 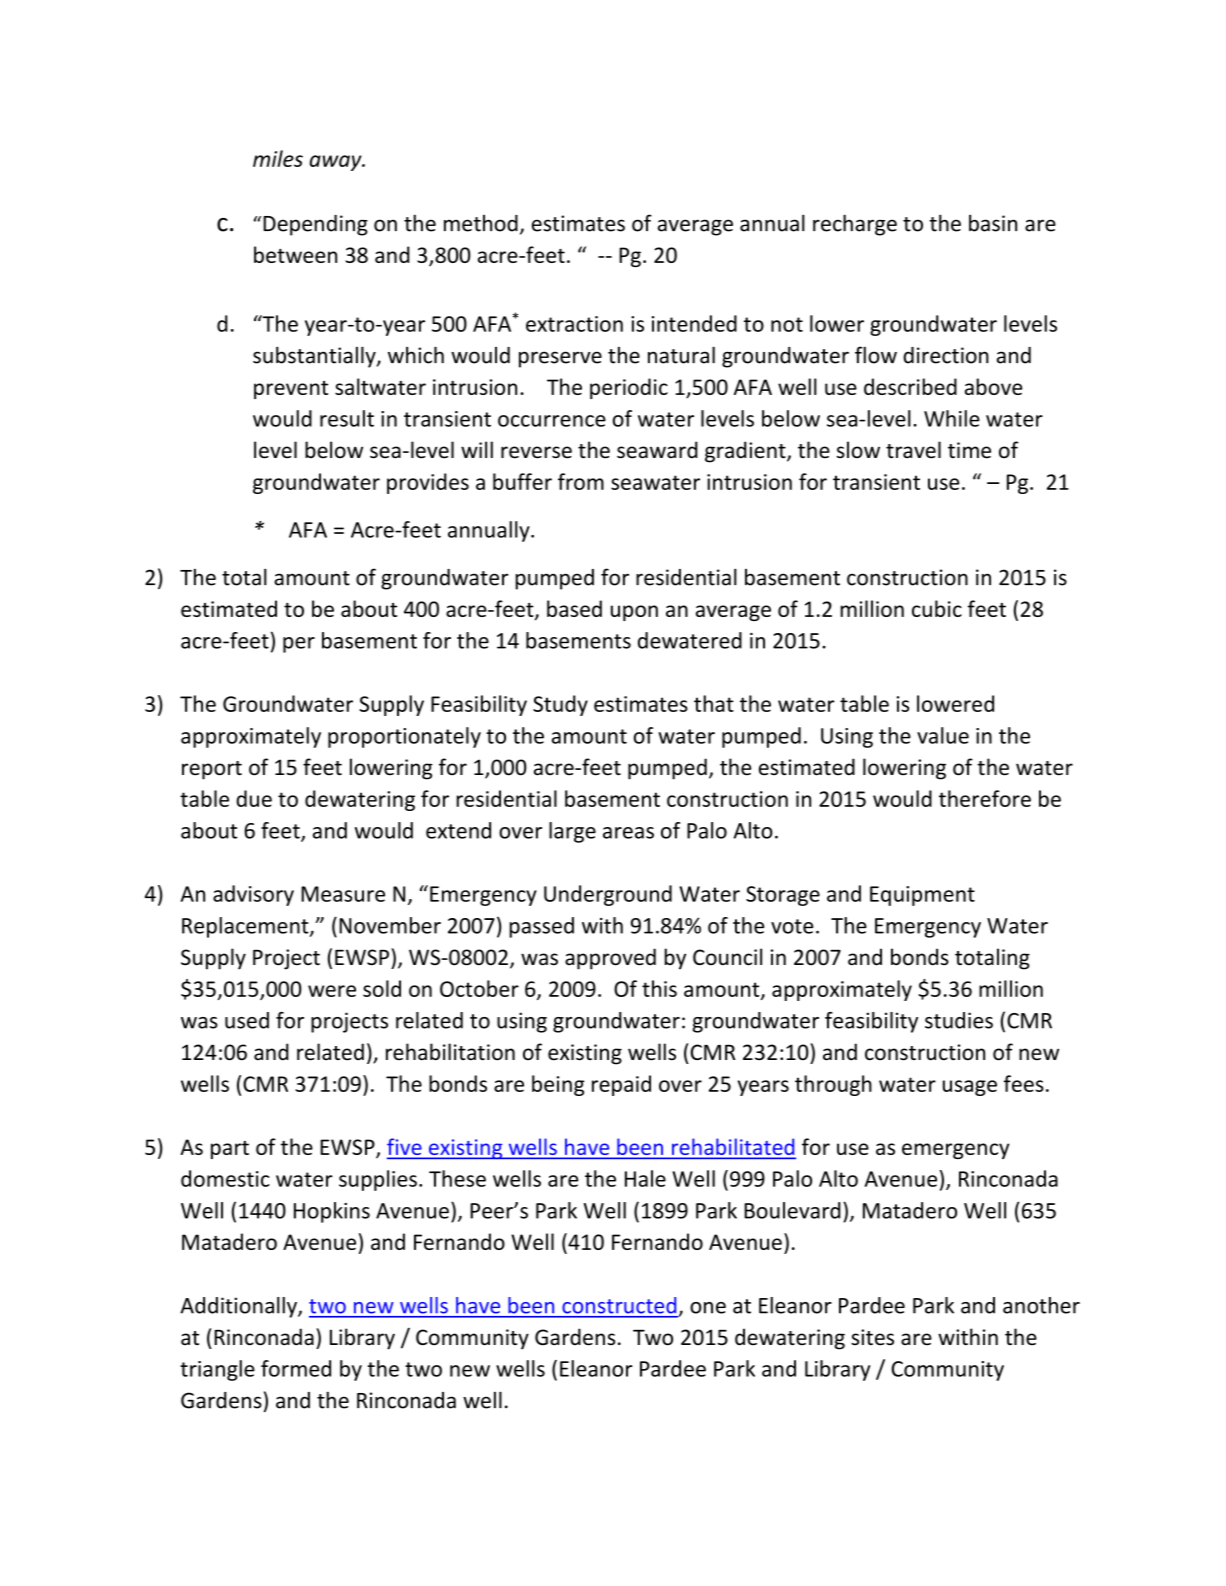 What do you see at coordinates (481, 223) in the screenshot?
I see `method` at bounding box center [481, 223].
